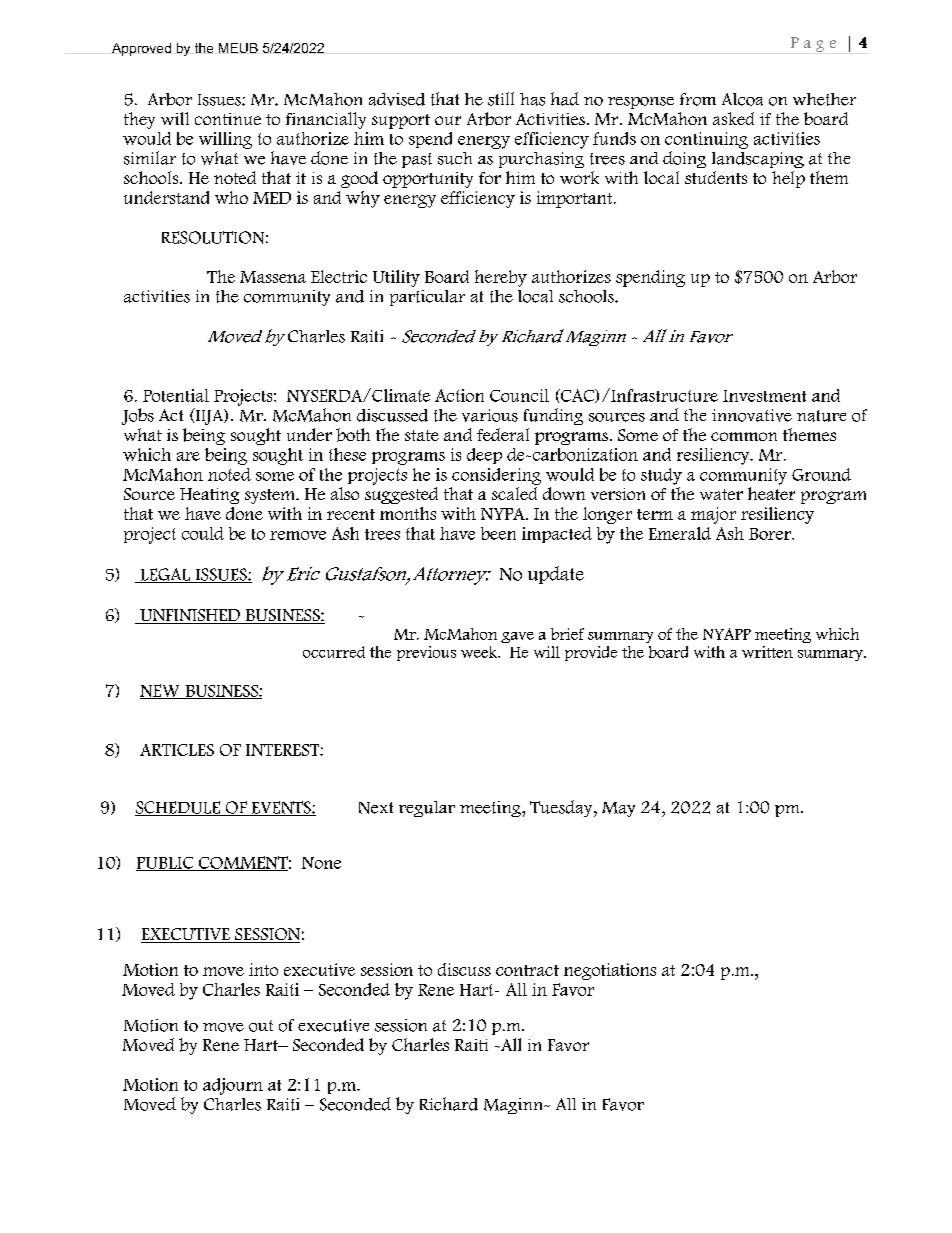 The width and height of the document is (952, 1233). Describe the element at coordinates (459, 395) in the document. I see `Action` at that location.
